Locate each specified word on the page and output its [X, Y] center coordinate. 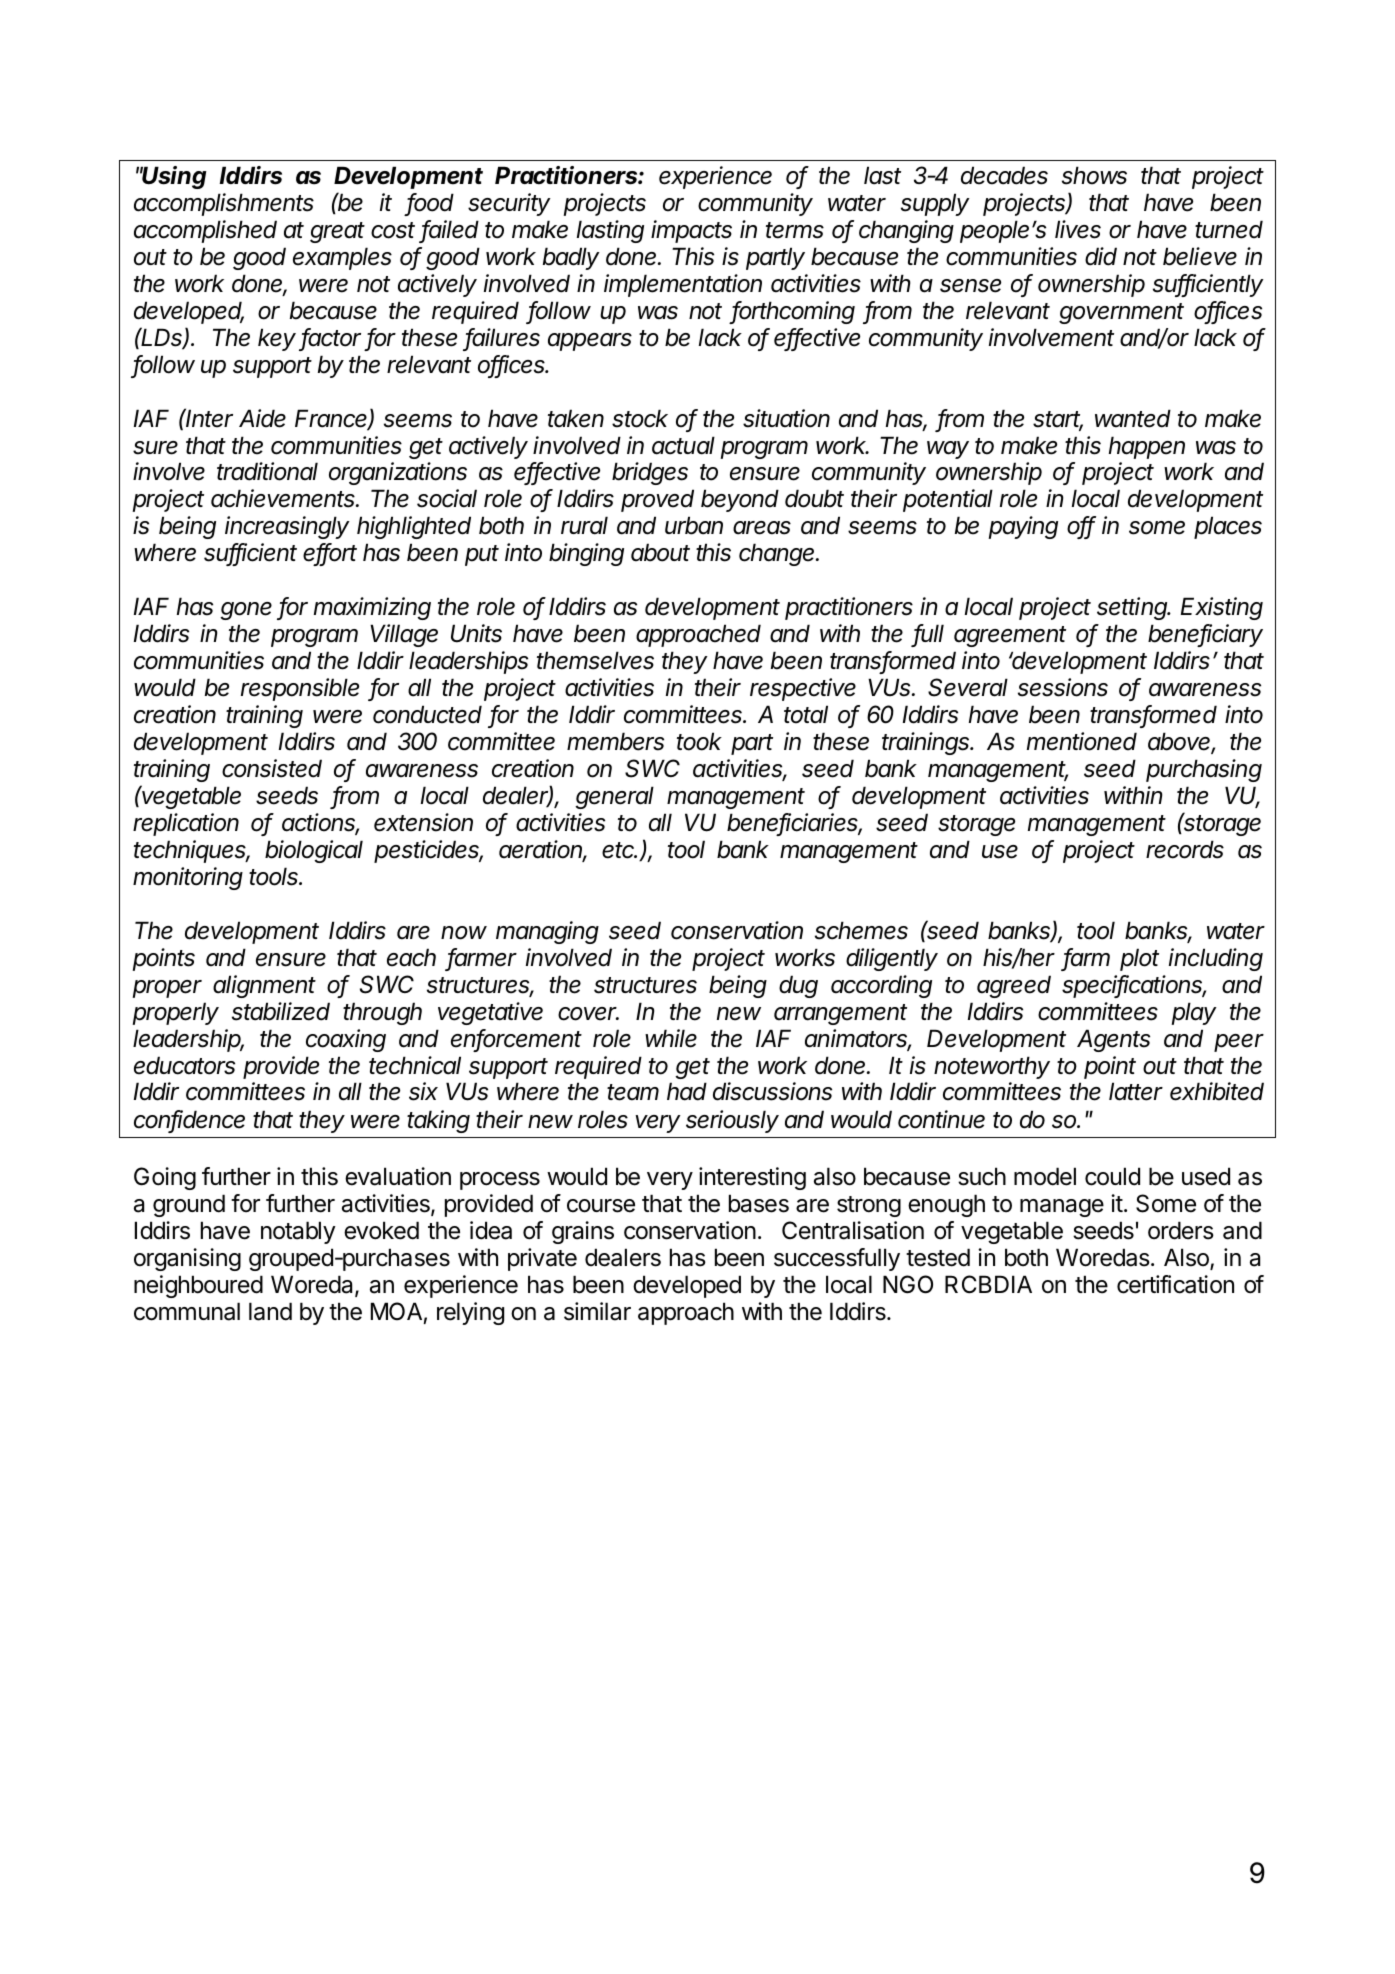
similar [597, 1311]
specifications [1134, 986]
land [270, 1311]
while [671, 1038]
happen [1147, 447]
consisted [272, 768]
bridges [650, 473]
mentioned [1082, 741]
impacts [691, 231]
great [337, 232]
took [699, 741]
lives [1078, 229]
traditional [267, 471]
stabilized [281, 1011]
